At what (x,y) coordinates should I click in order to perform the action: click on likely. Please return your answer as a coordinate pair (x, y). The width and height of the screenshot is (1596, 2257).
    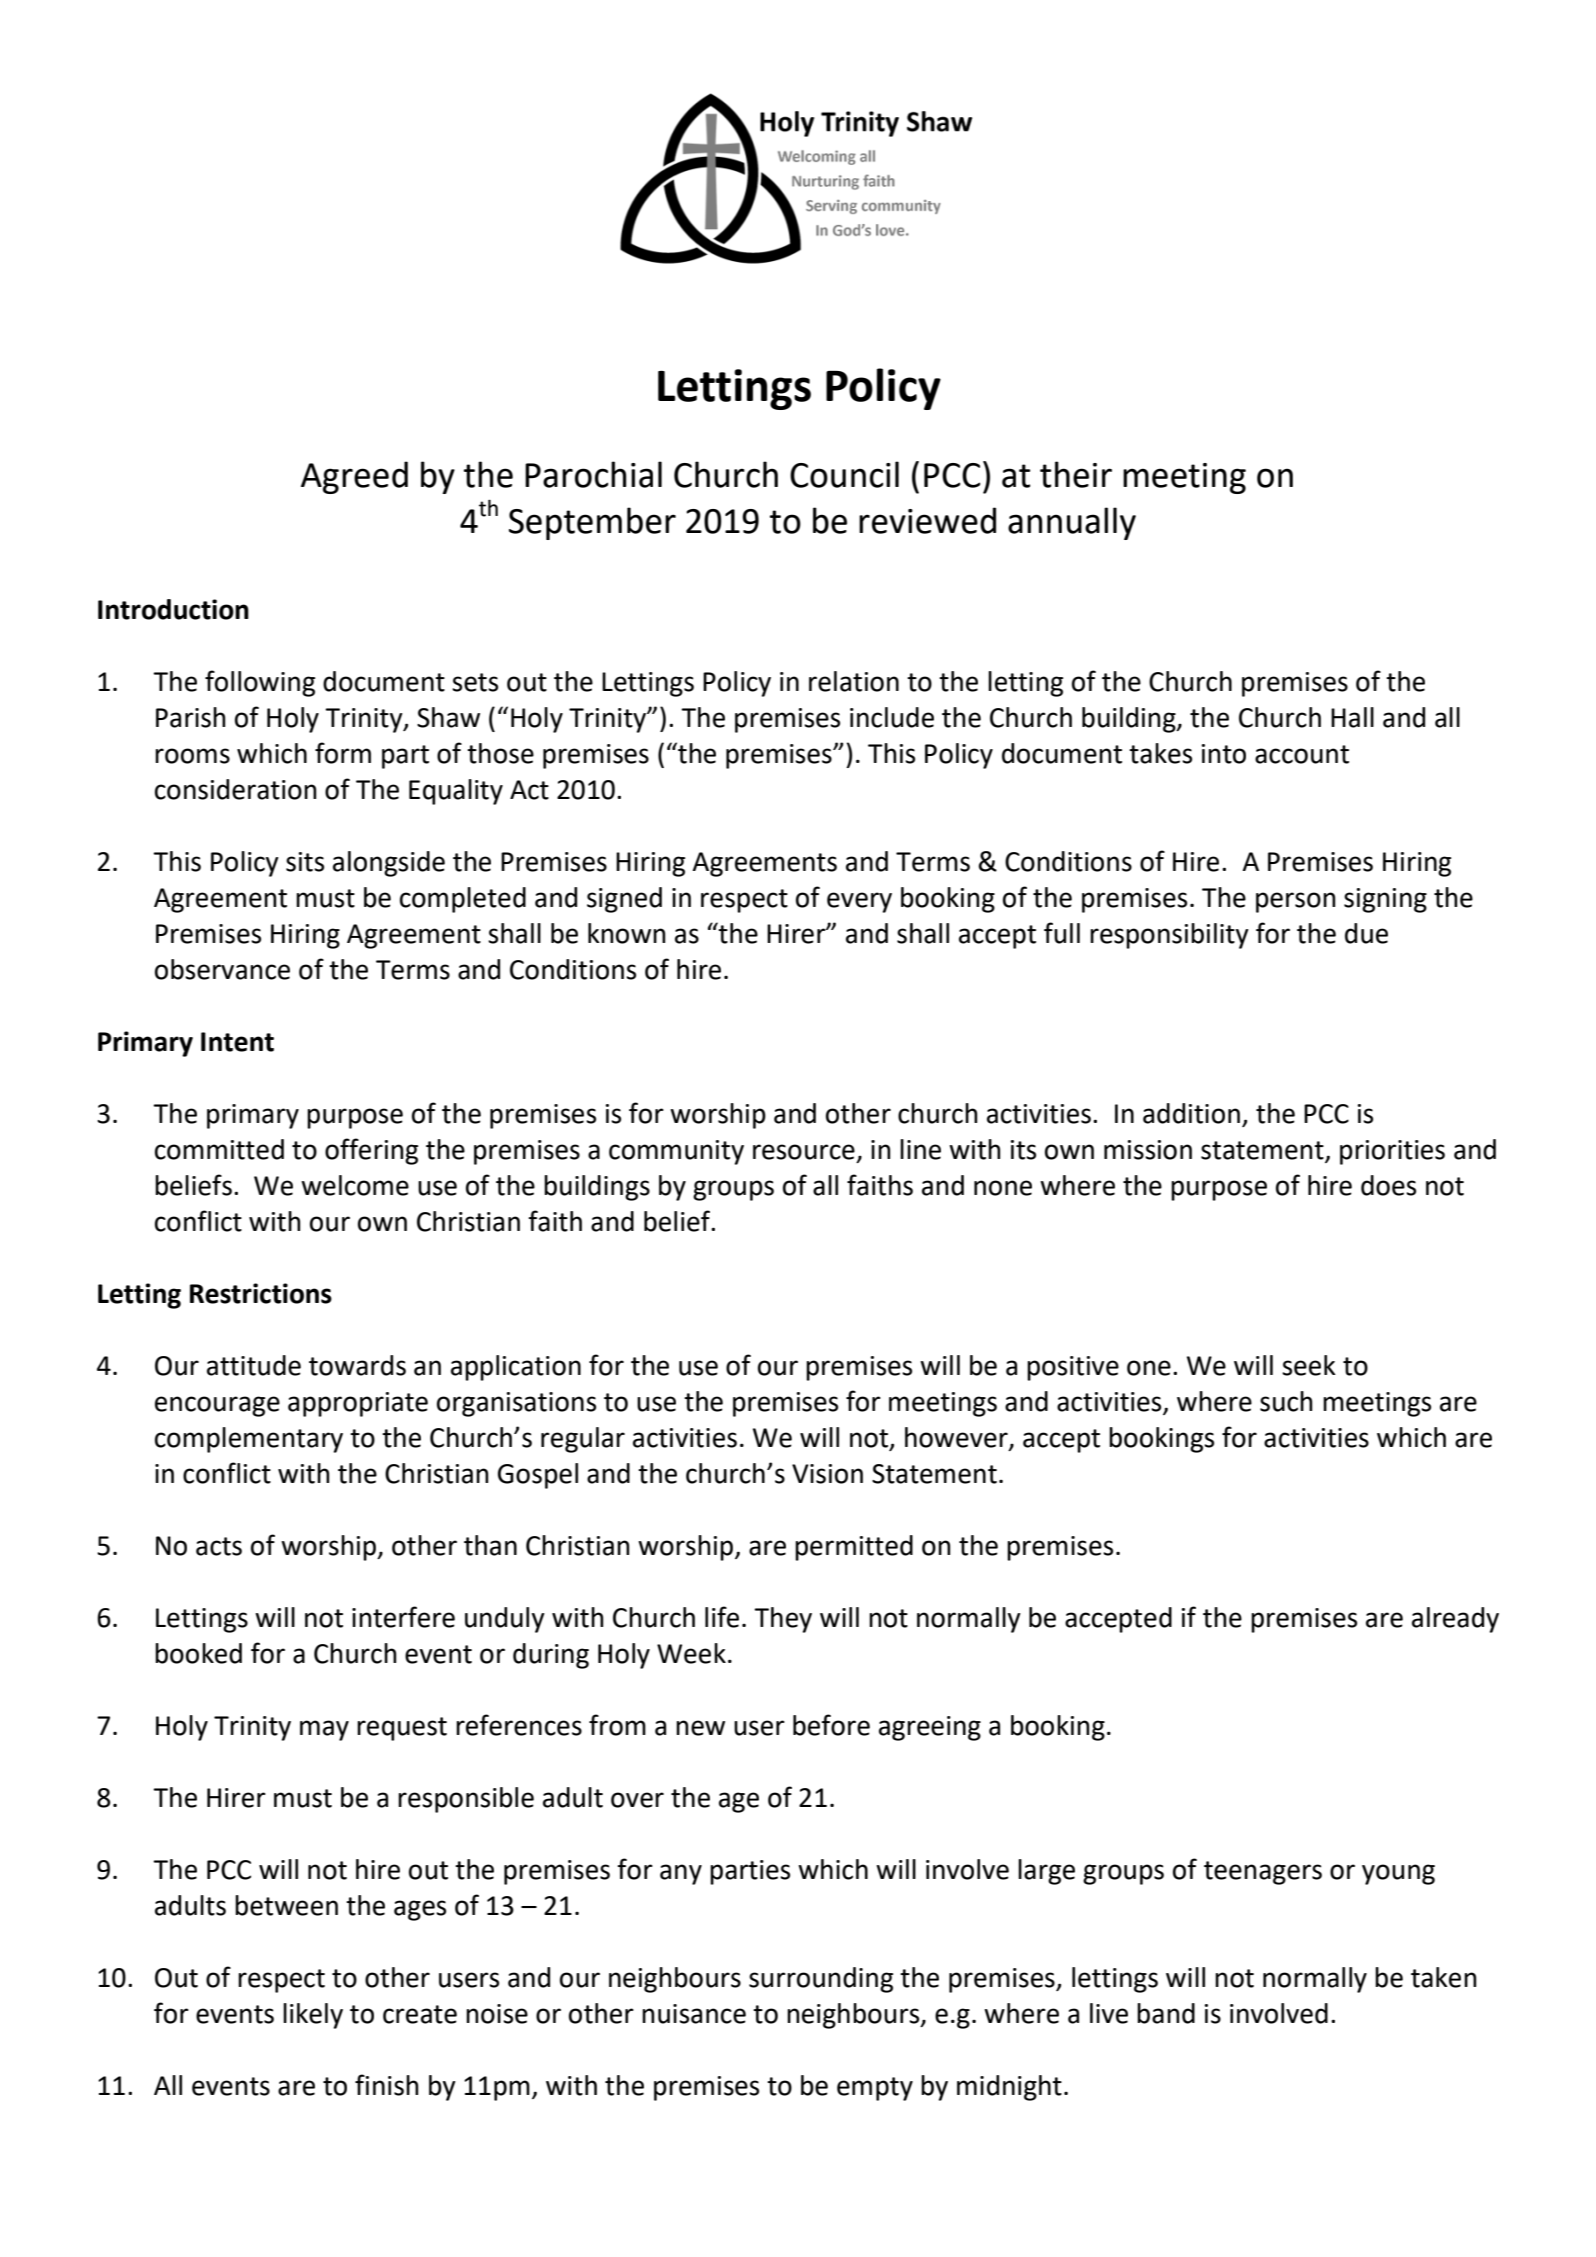
    Looking at the image, I should click on (313, 2016).
